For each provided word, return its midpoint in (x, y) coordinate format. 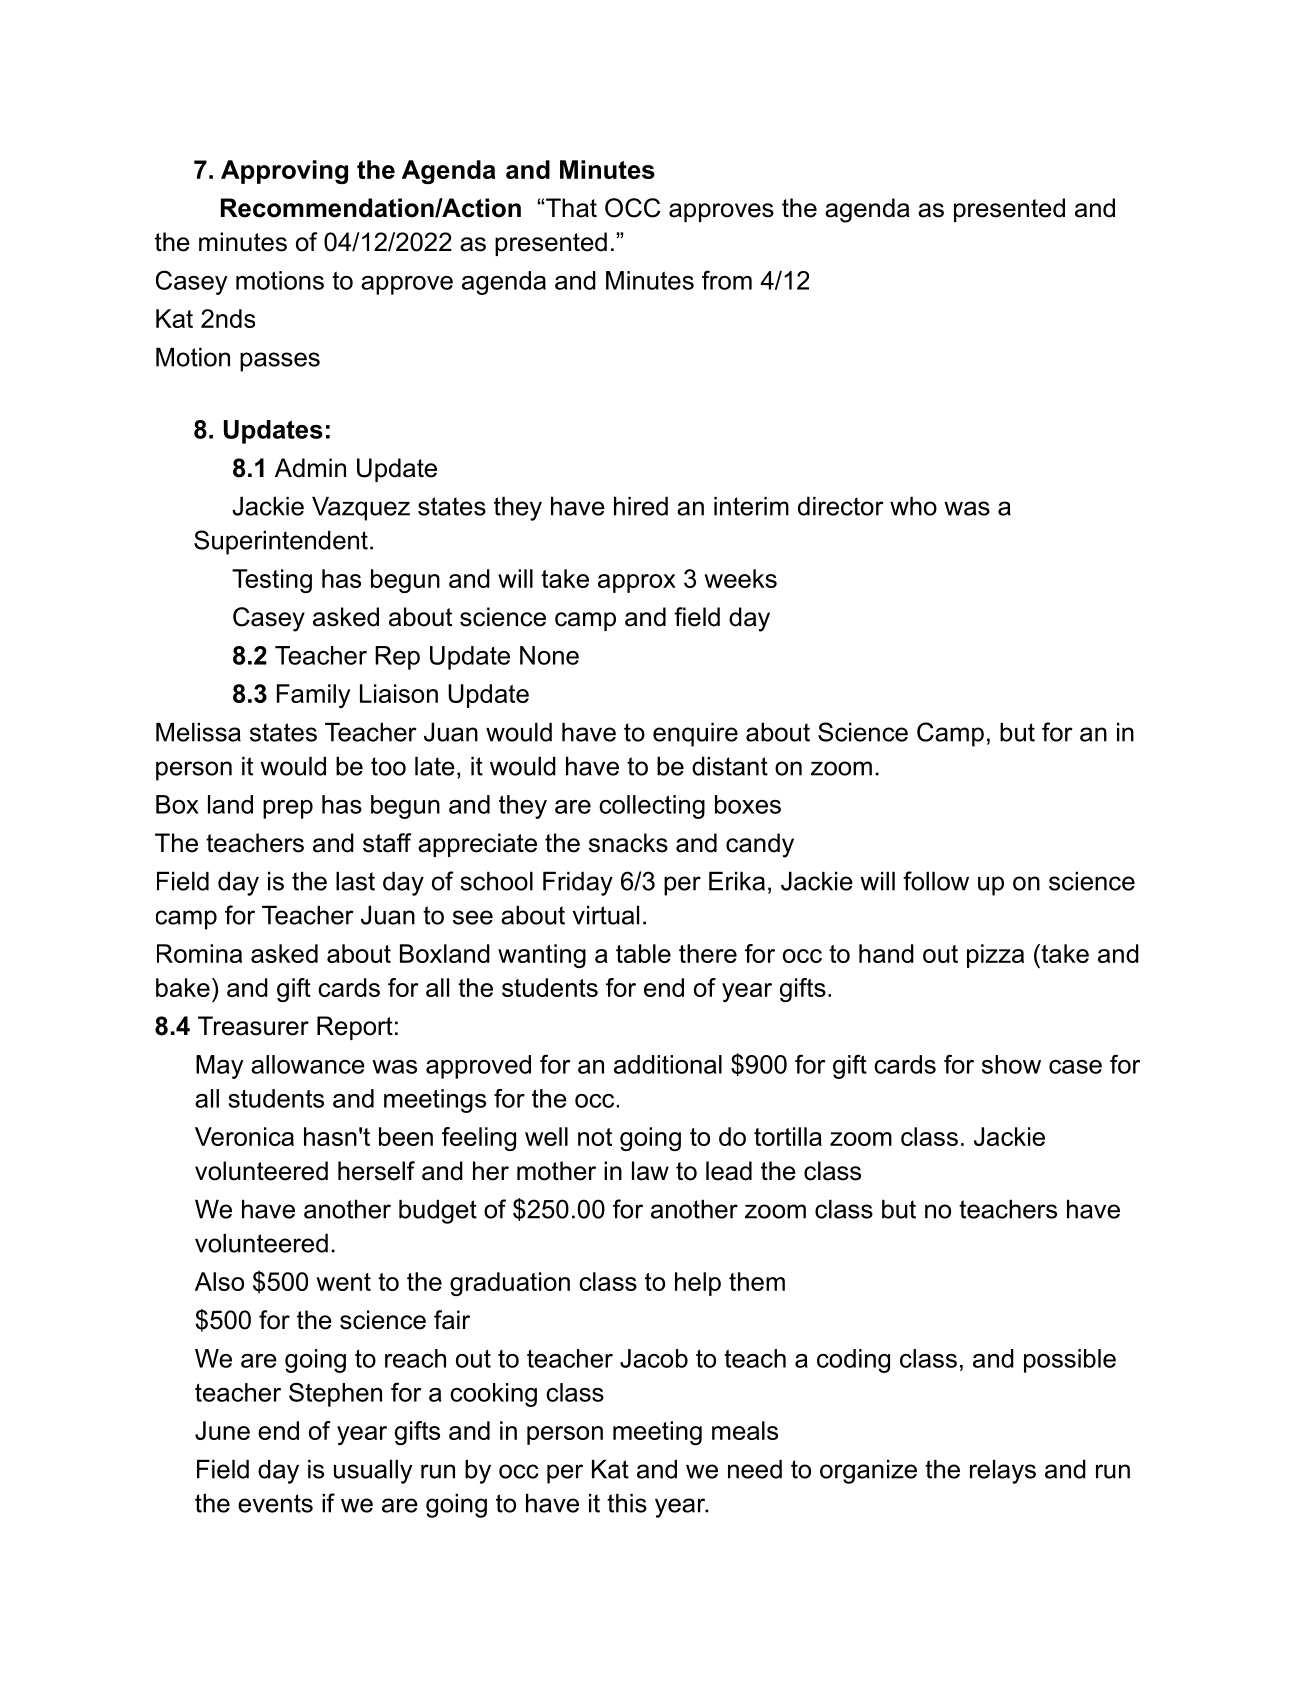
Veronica (244, 1136)
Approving (284, 172)
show (1011, 1064)
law (650, 1171)
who (913, 506)
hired (641, 506)
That (571, 208)
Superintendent (281, 542)
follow (936, 881)
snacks (628, 843)
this (627, 1503)
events (275, 1503)
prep (288, 809)
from (727, 280)
